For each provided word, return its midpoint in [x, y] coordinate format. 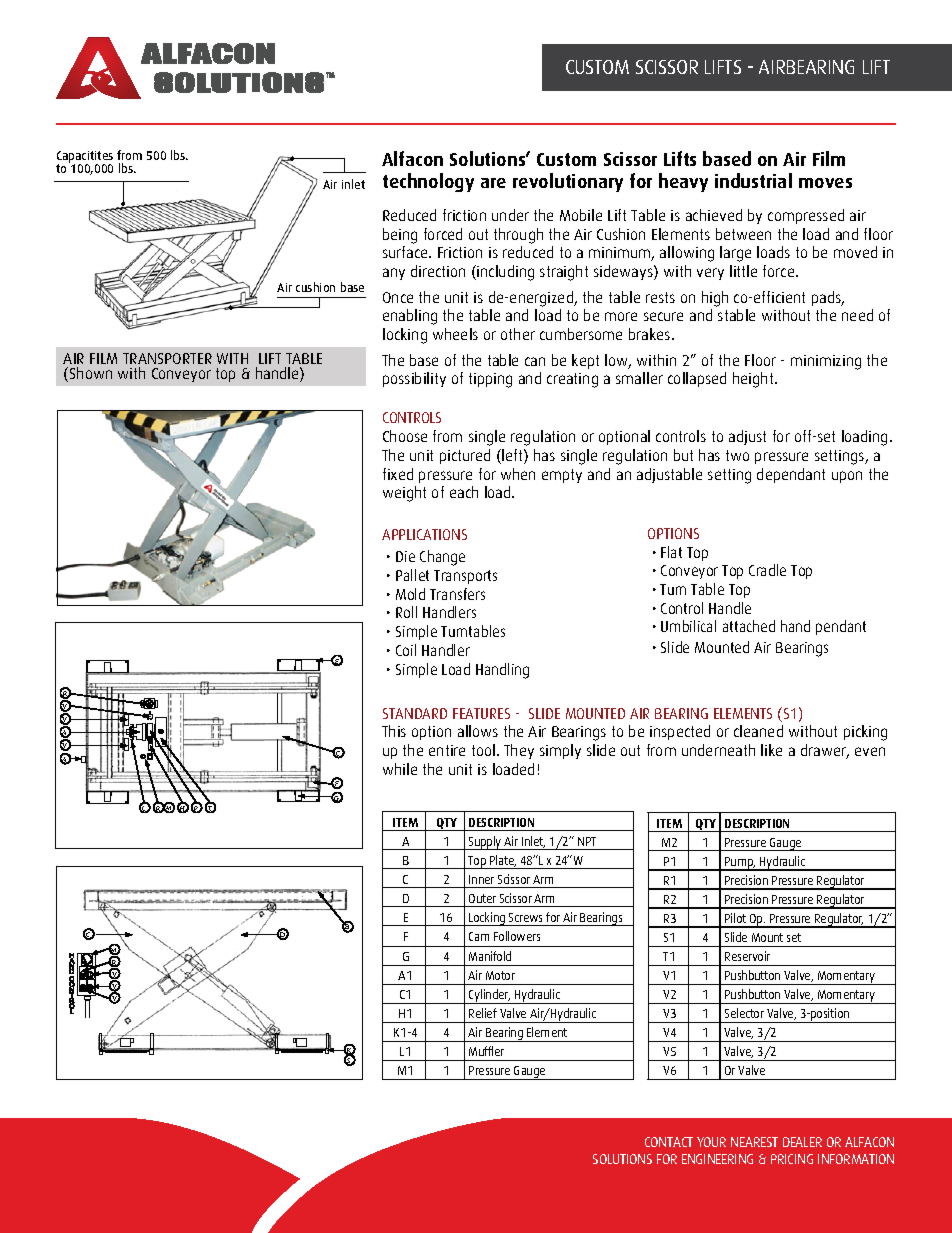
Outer [482, 898]
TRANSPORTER [167, 358]
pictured [465, 456]
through [518, 236]
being [400, 236]
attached [749, 626]
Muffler [486, 1051]
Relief [483, 1013]
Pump [739, 864]
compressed [806, 216]
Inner [481, 879]
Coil [406, 650]
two [737, 455]
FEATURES [481, 713]
